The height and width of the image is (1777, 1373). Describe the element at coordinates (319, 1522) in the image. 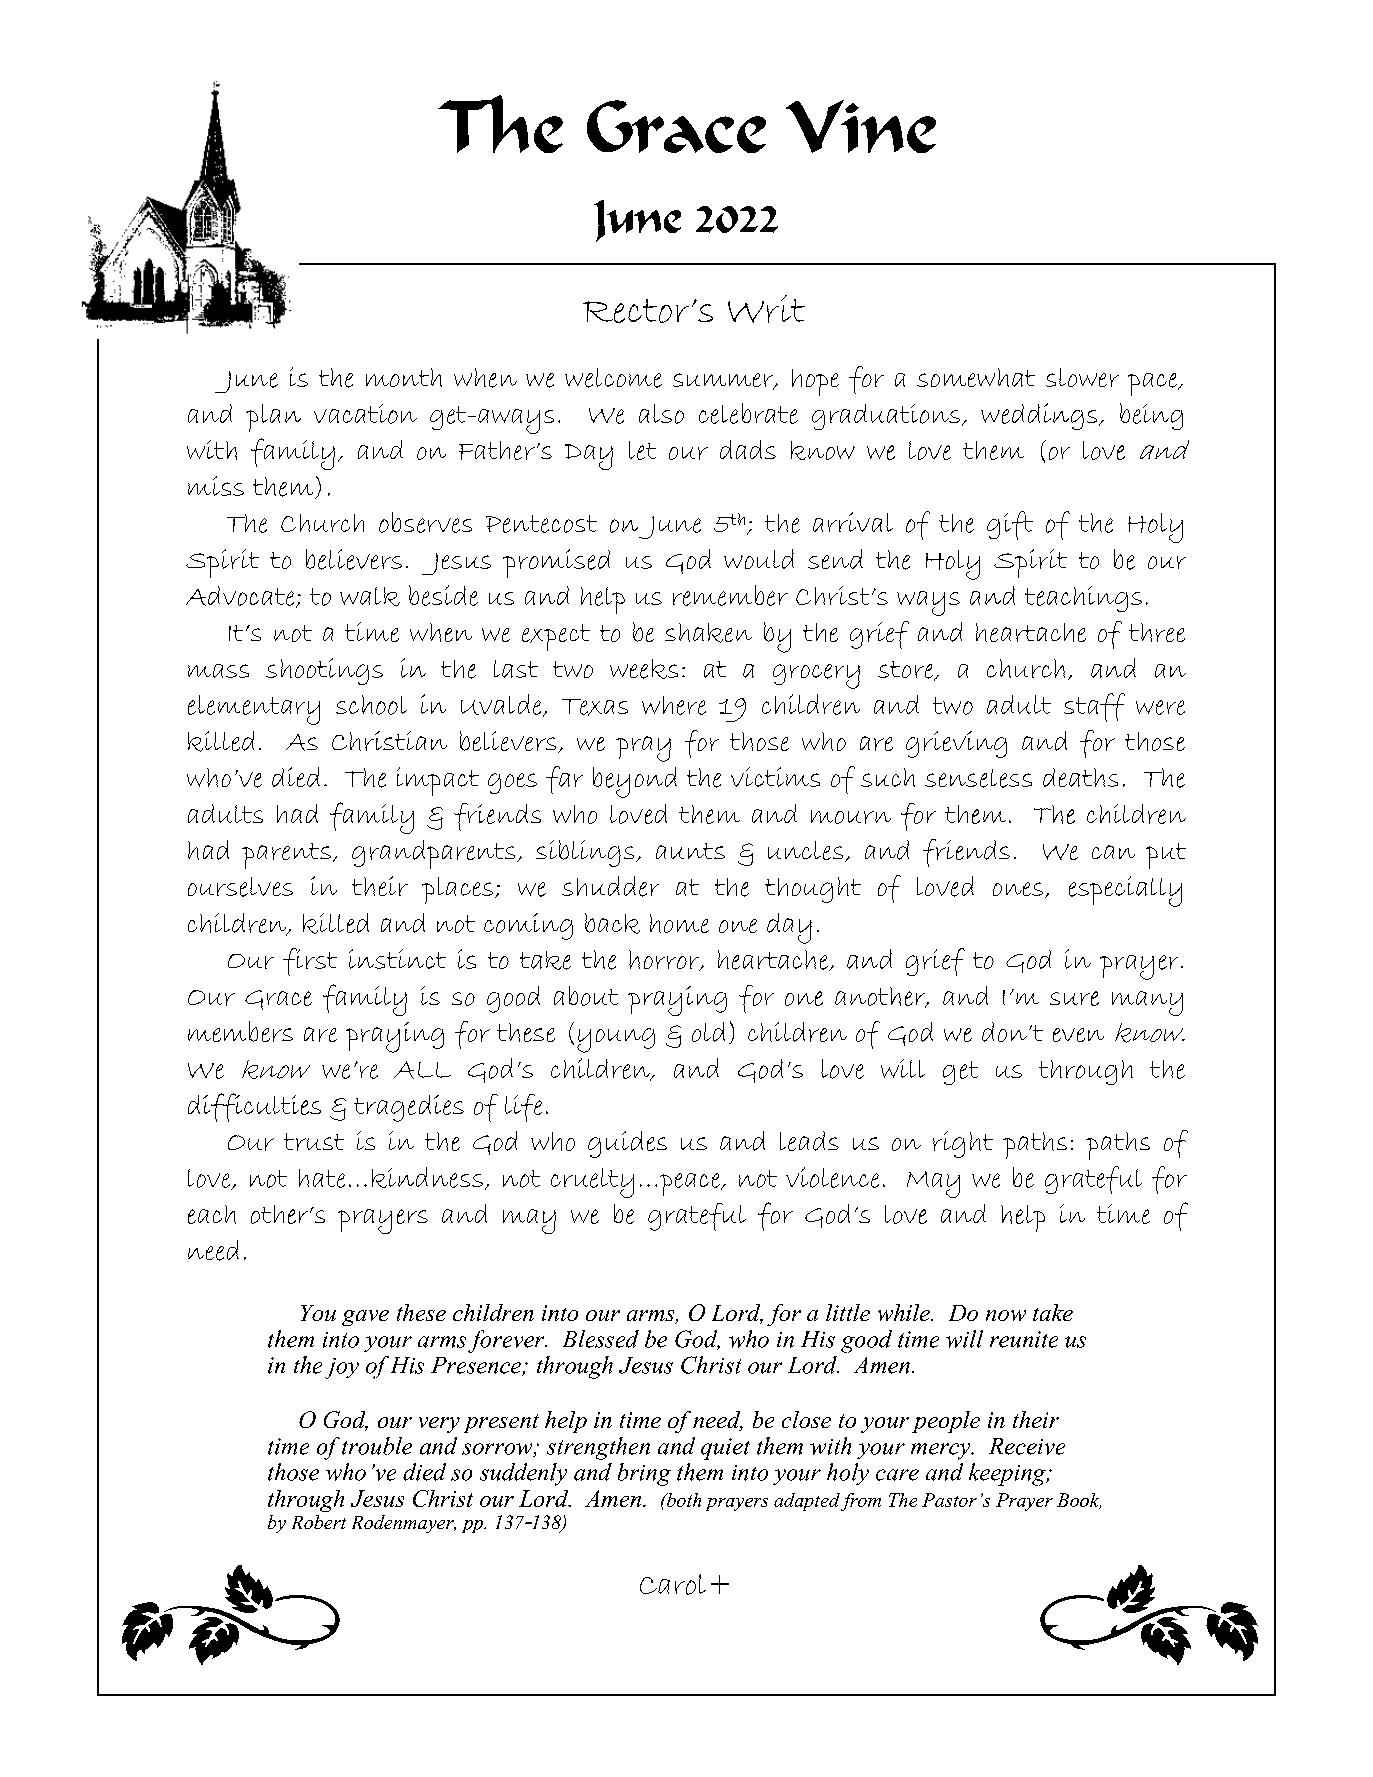

I see `Robert` at that location.
